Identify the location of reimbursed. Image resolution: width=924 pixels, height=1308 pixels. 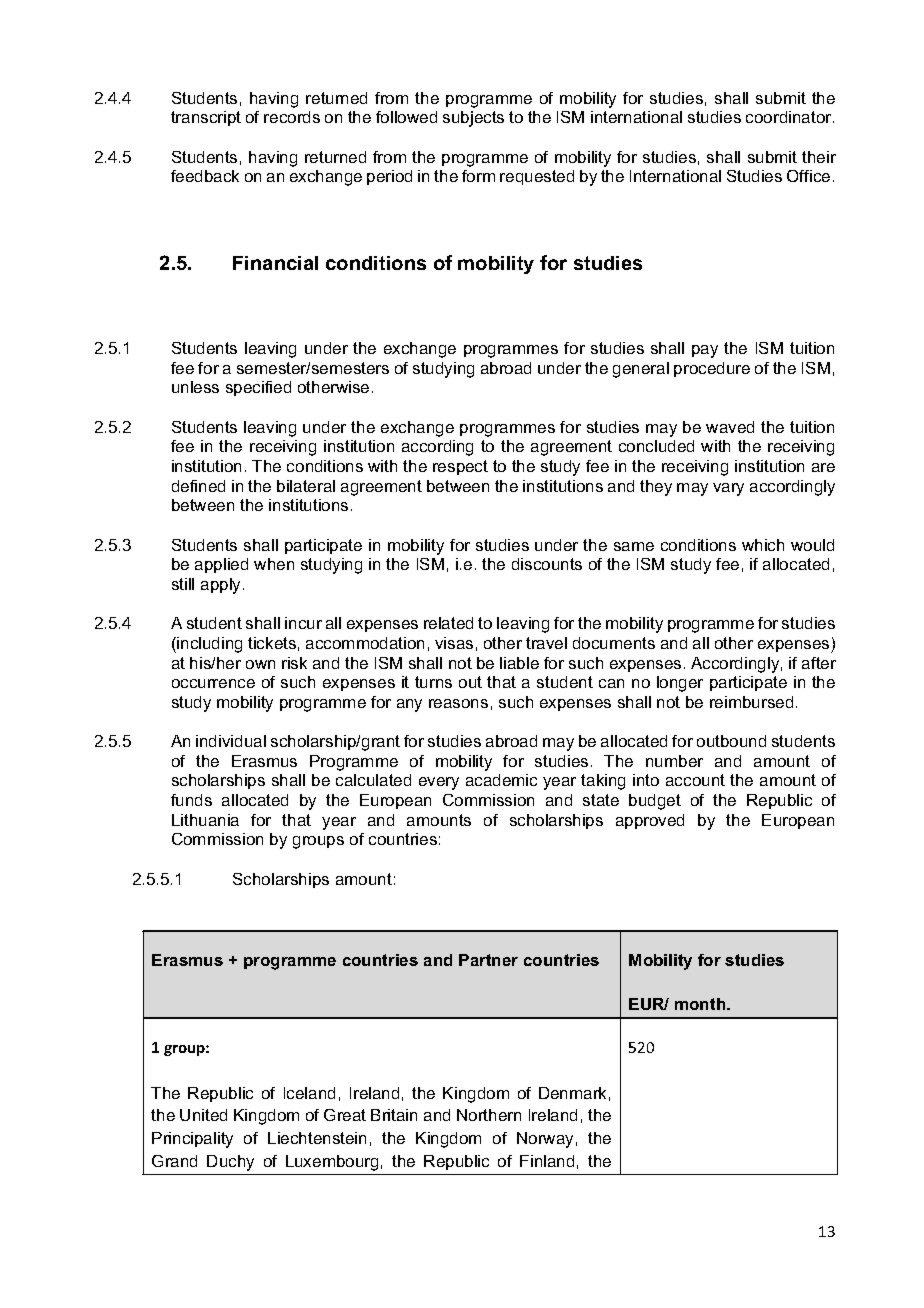
(751, 702).
